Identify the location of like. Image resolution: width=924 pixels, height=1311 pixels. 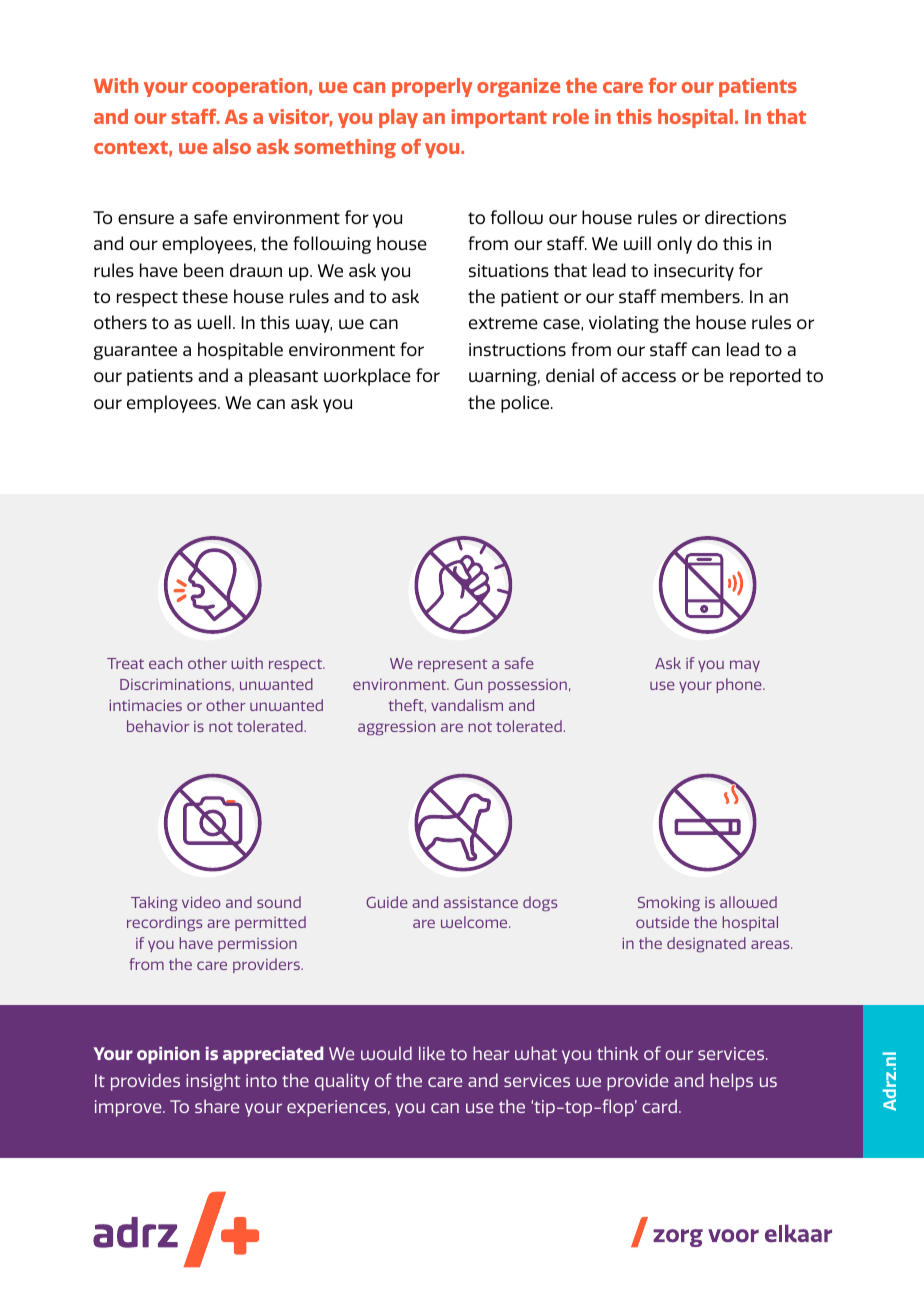
(432, 1053).
